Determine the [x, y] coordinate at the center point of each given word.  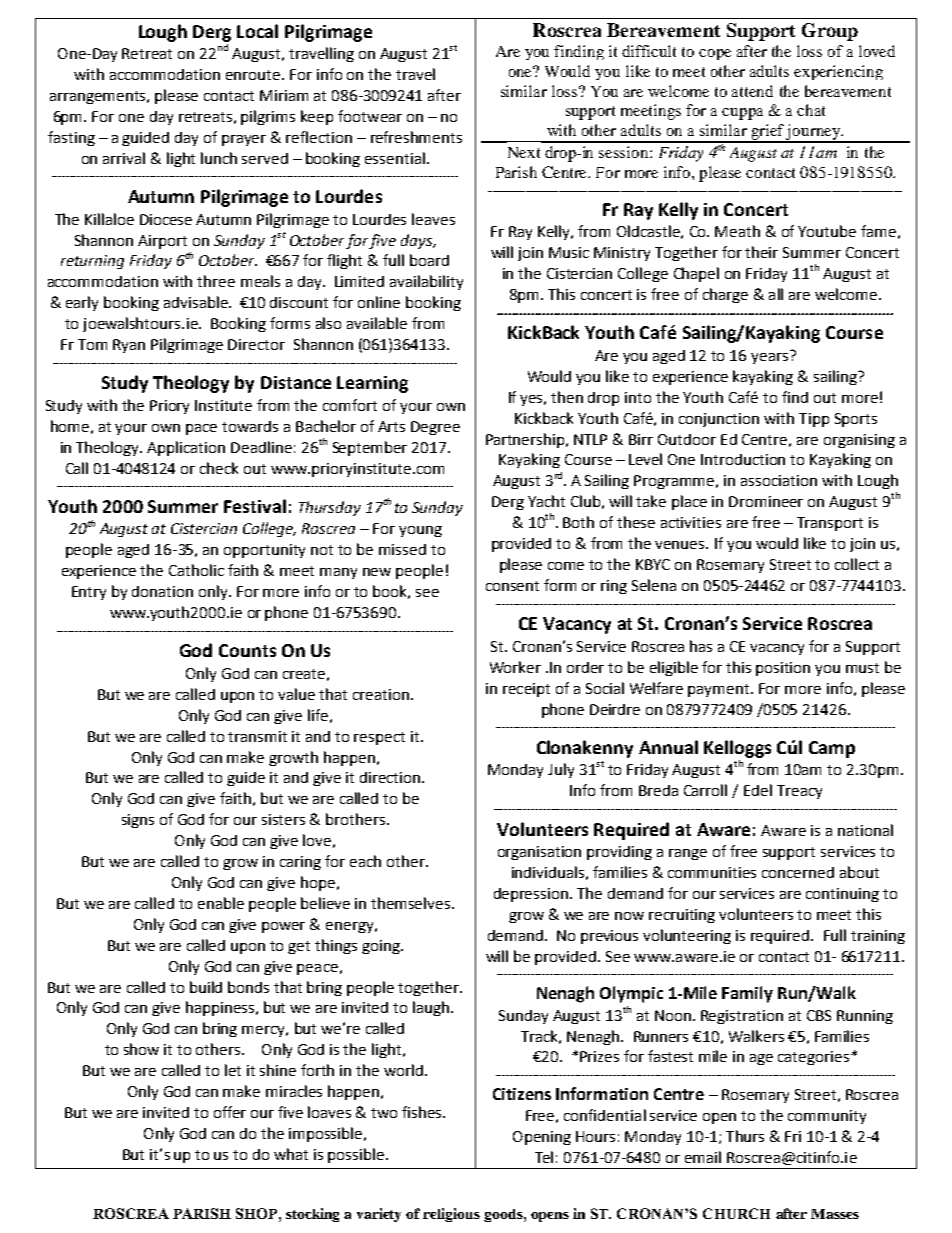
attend [752, 91]
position [783, 669]
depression [532, 895]
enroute [254, 75]
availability [426, 282]
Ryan [129, 346]
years [769, 358]
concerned [798, 872]
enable [221, 903]
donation [162, 591]
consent [512, 586]
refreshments [416, 137]
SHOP [258, 1213]
